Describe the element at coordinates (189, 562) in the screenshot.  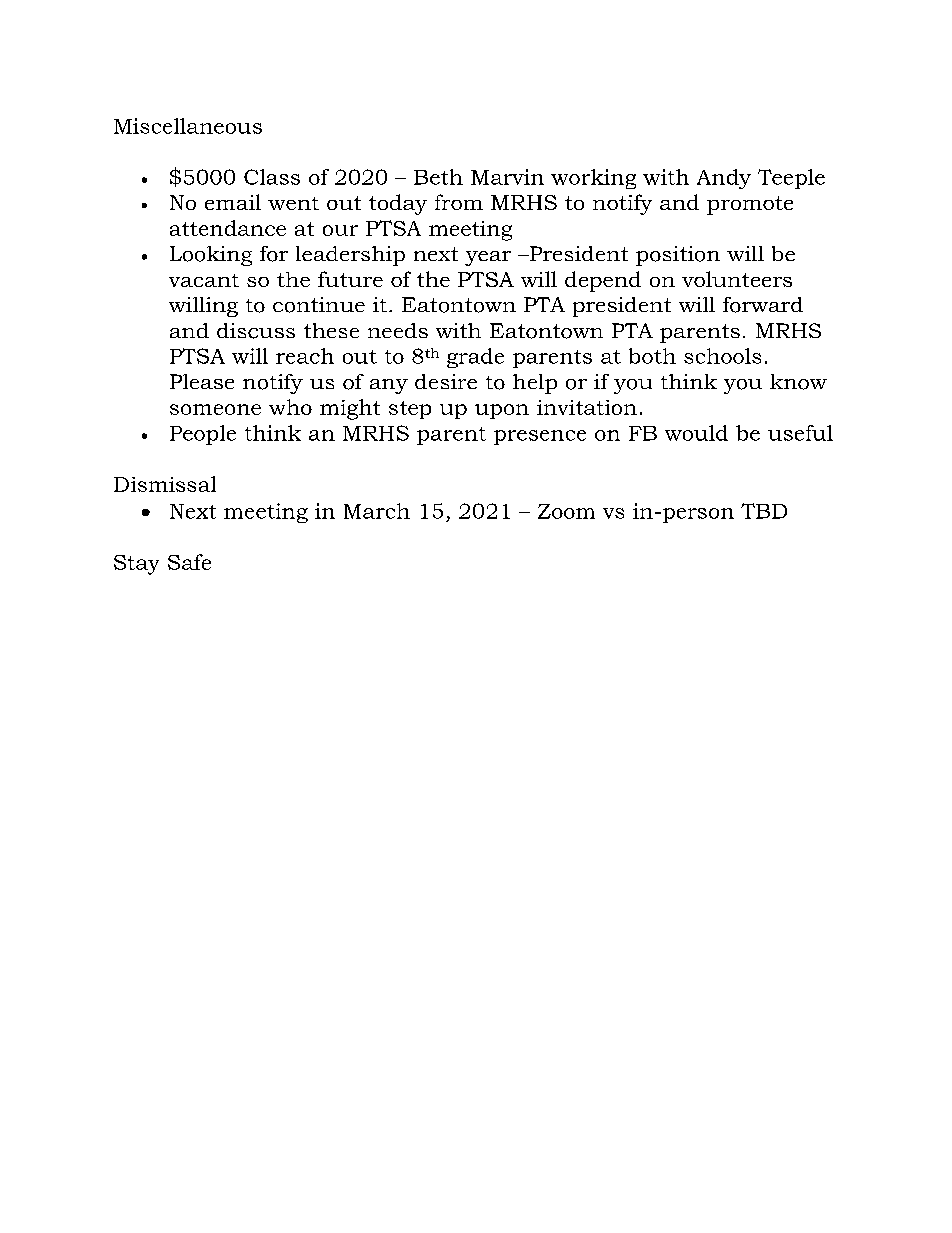
I see `Safe` at that location.
